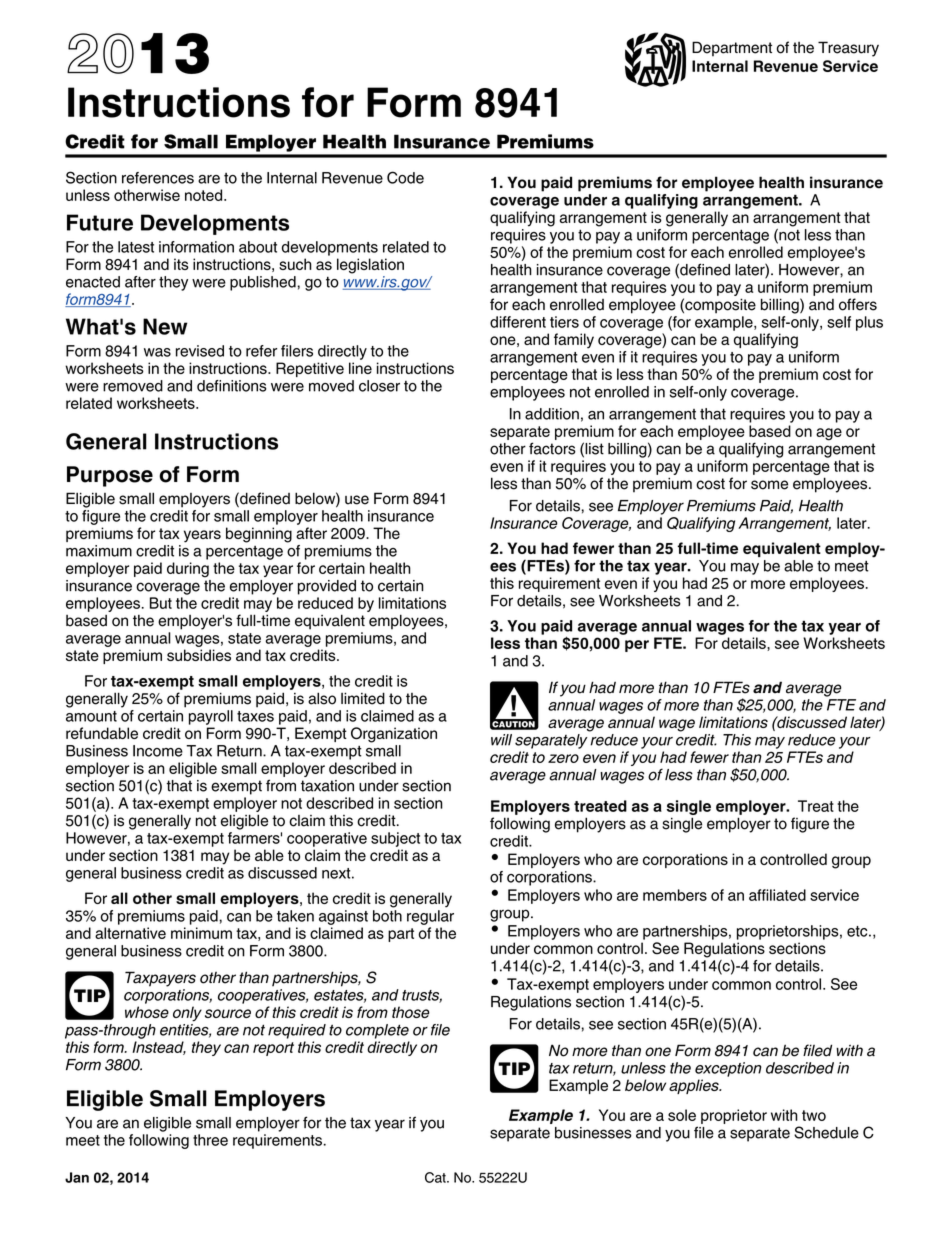 This page has height=1233, width=952. Describe the element at coordinates (405, 177) in the page. I see `Code` at that location.
